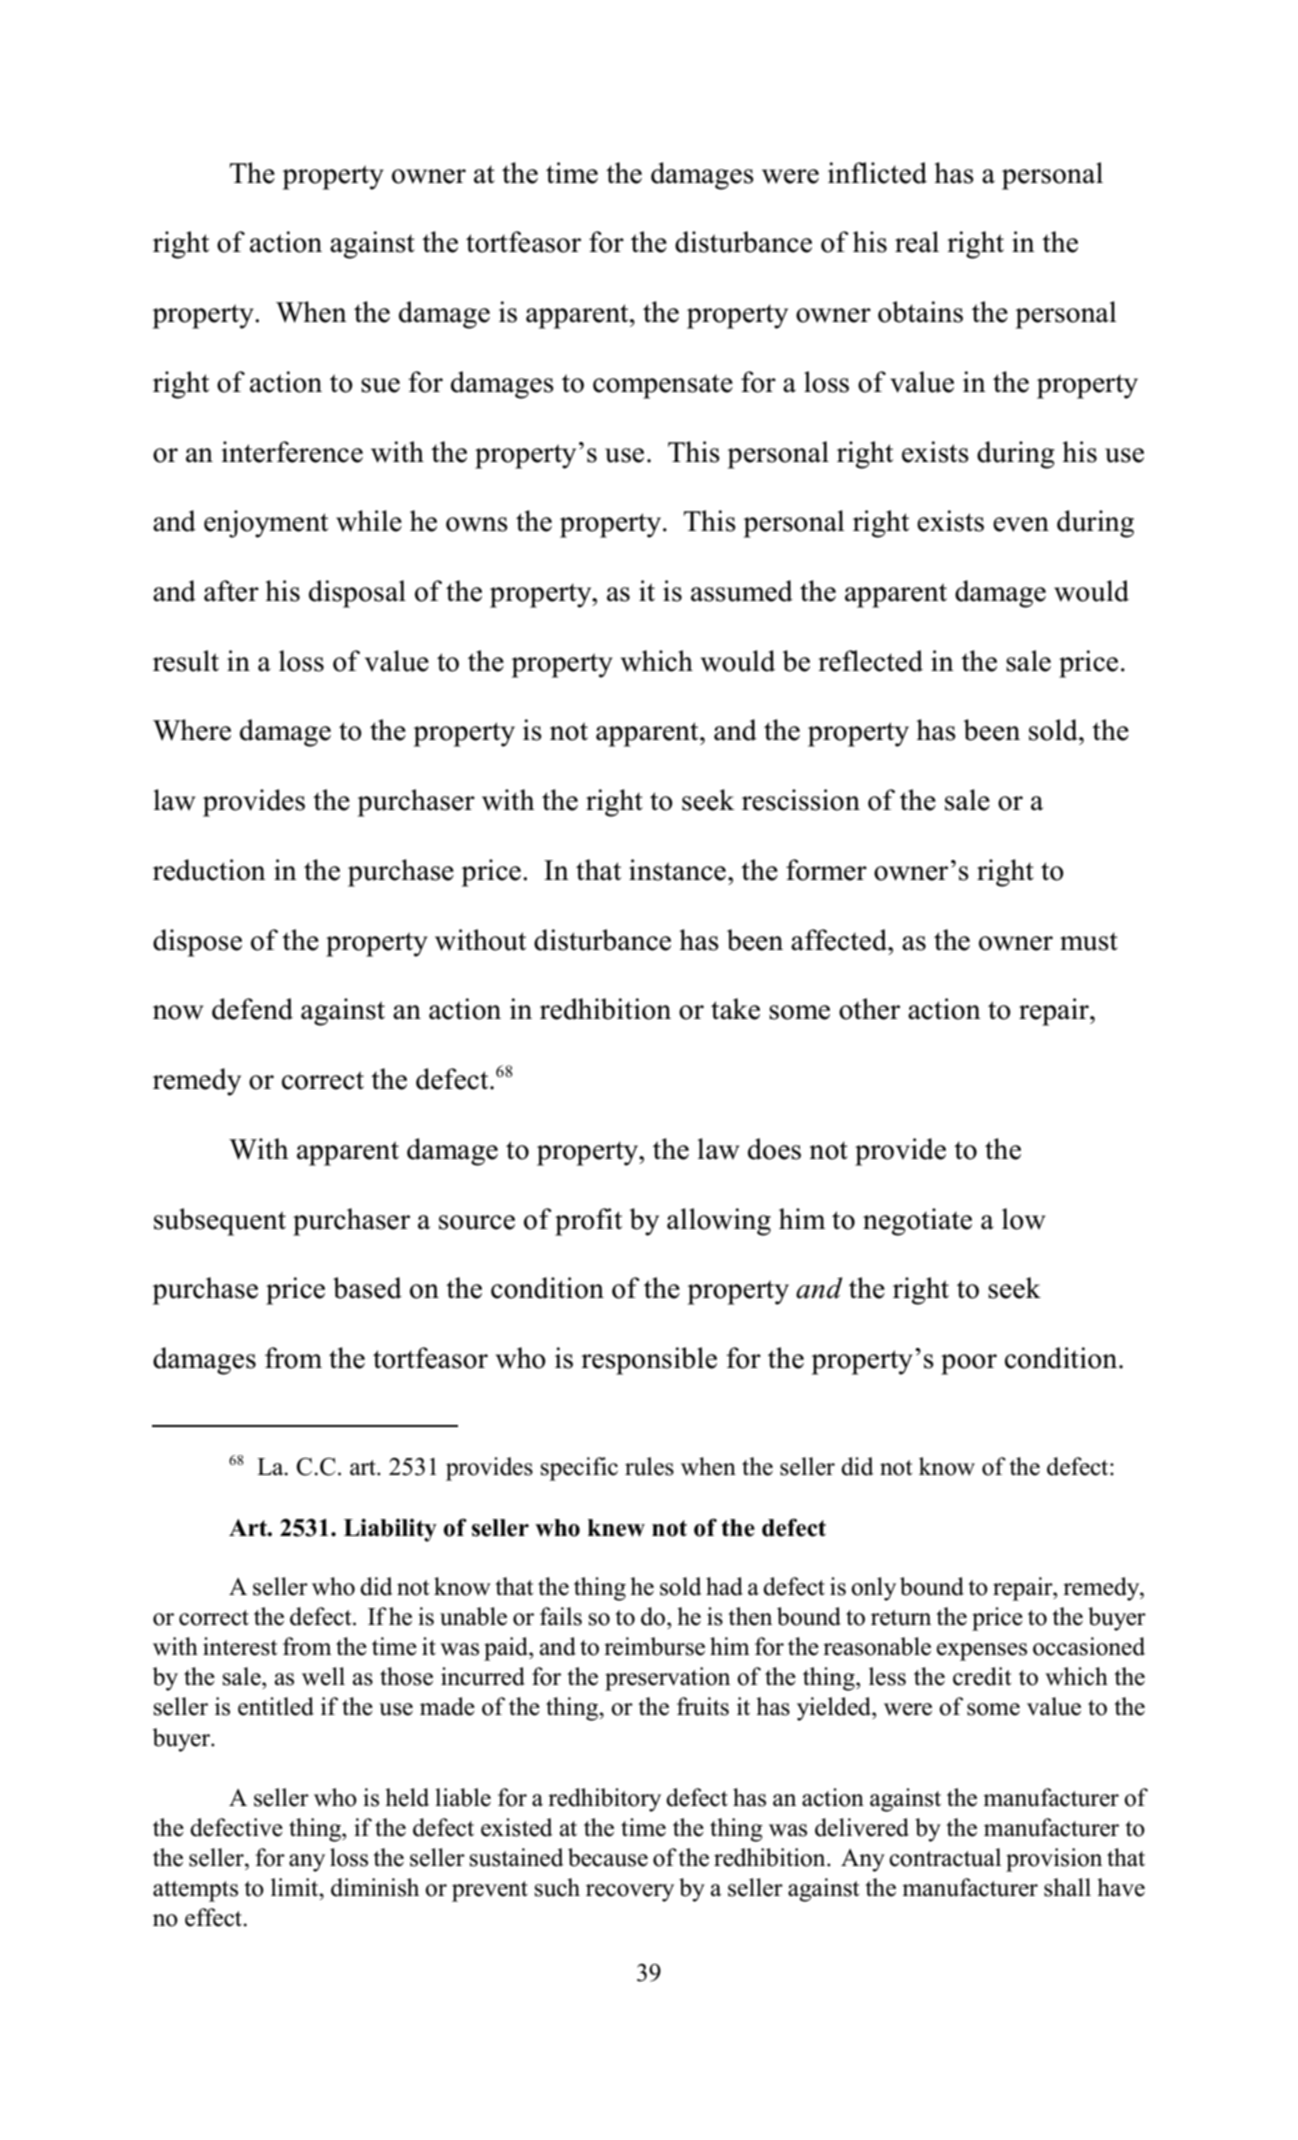  What do you see at coordinates (367, 1288) in the screenshot?
I see `based` at bounding box center [367, 1288].
